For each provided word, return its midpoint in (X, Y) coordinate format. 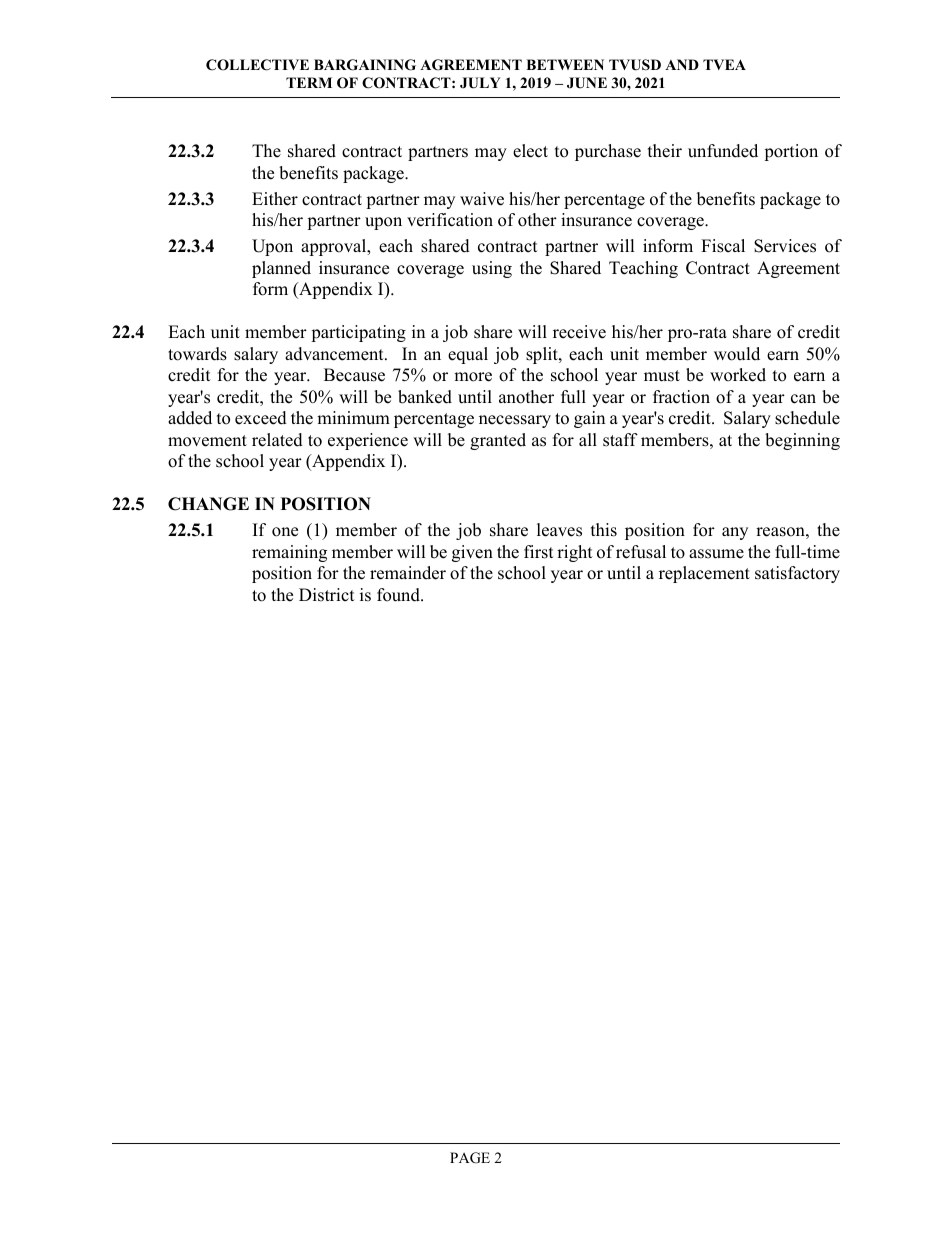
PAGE (470, 1158)
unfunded (723, 151)
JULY (480, 83)
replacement (704, 574)
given (472, 553)
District (327, 595)
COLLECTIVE (257, 65)
